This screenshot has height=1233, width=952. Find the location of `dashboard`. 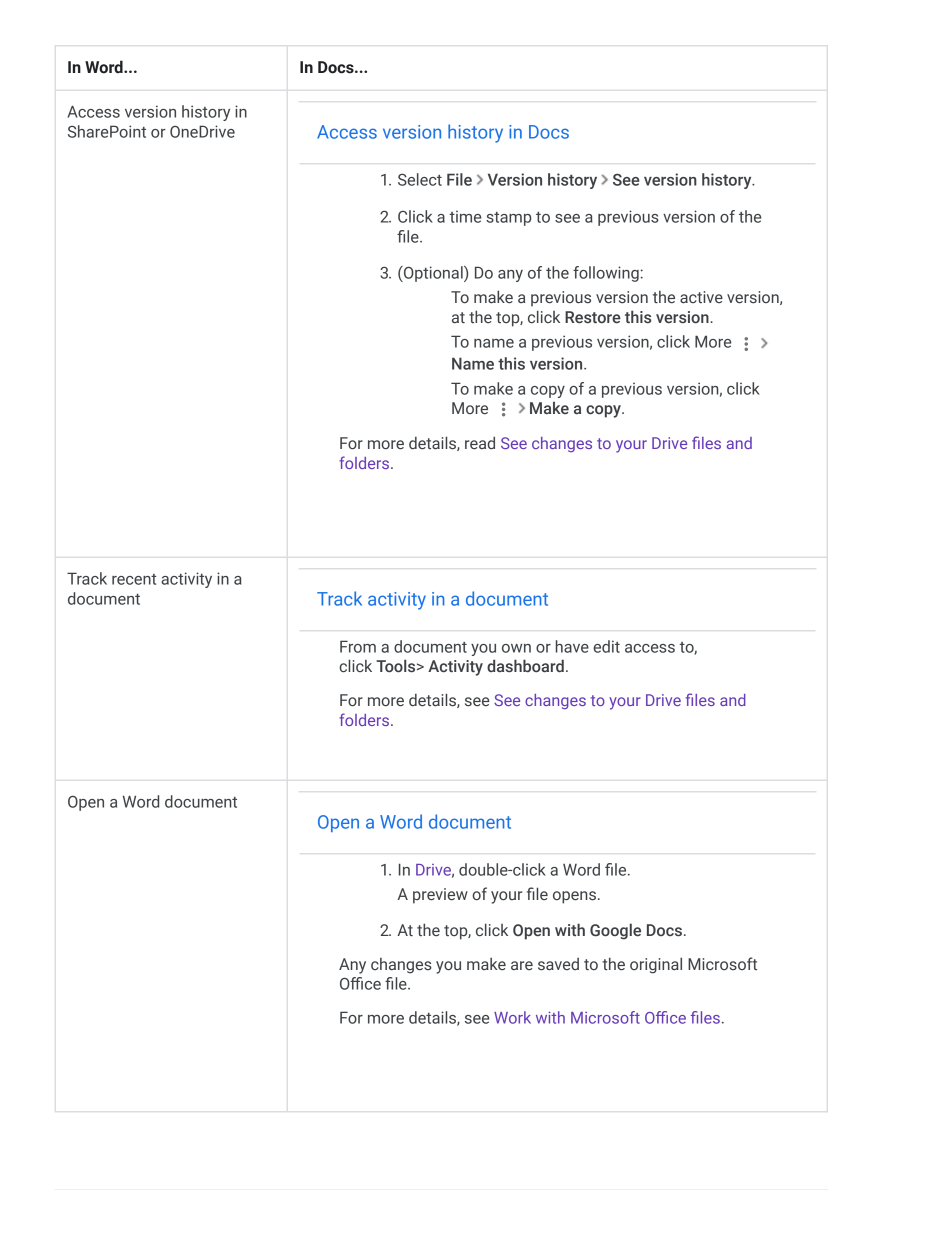

dashboard is located at coordinates (525, 666).
